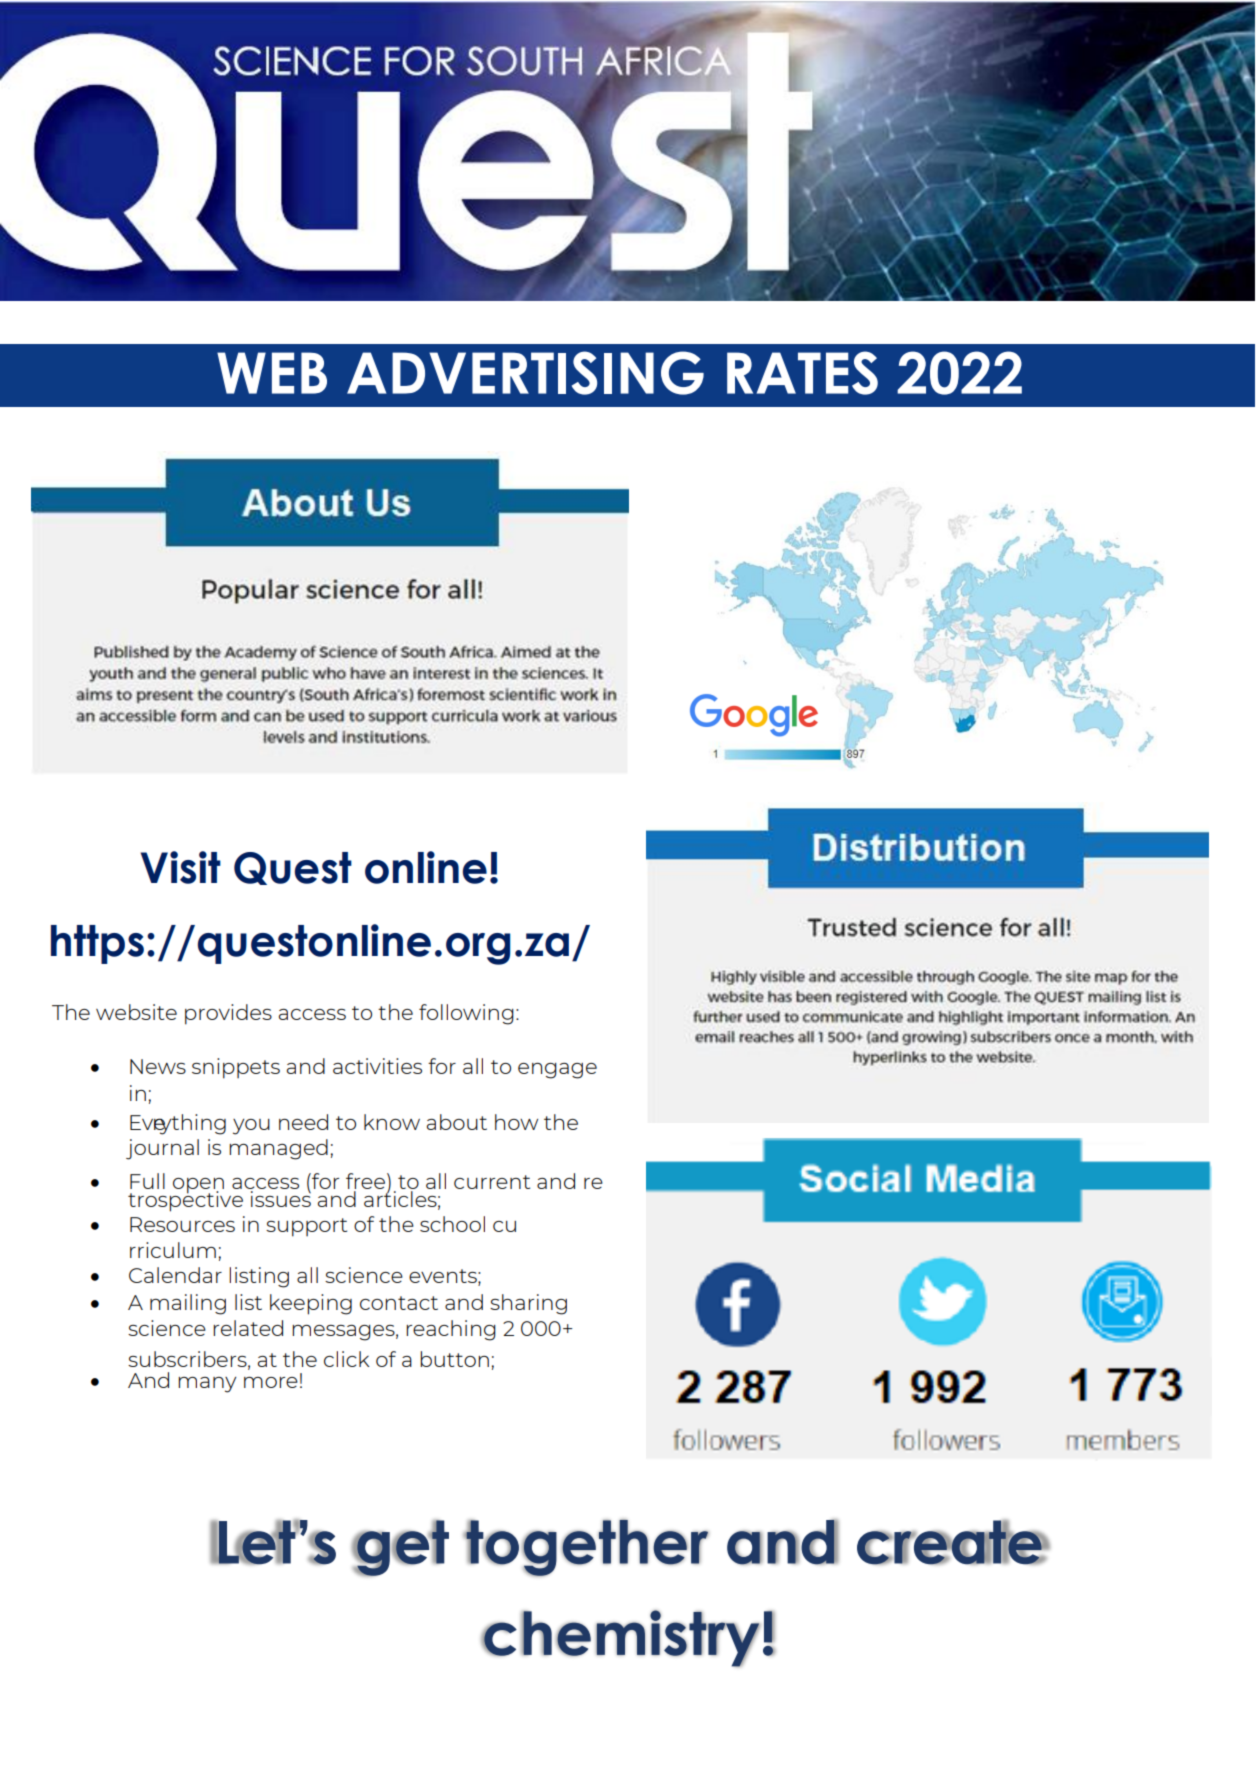 The height and width of the screenshot is (1777, 1257). What do you see at coordinates (451, 1330) in the screenshot?
I see `reaching` at bounding box center [451, 1330].
